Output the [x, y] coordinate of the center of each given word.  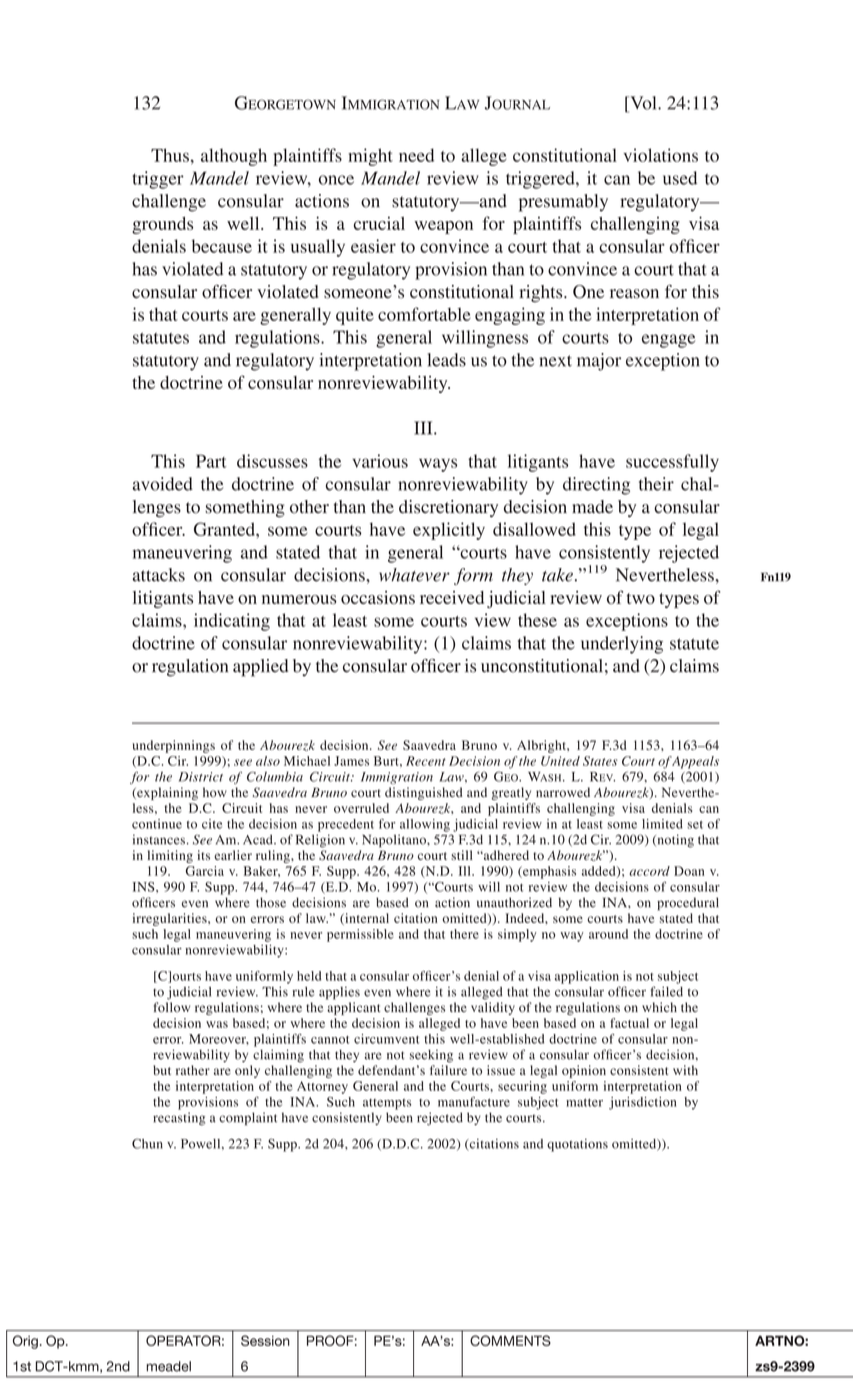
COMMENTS [510, 1340]
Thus [170, 155]
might [370, 157]
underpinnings [173, 746]
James [351, 761]
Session [265, 1340]
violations [660, 155]
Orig [25, 1342]
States [600, 761]
